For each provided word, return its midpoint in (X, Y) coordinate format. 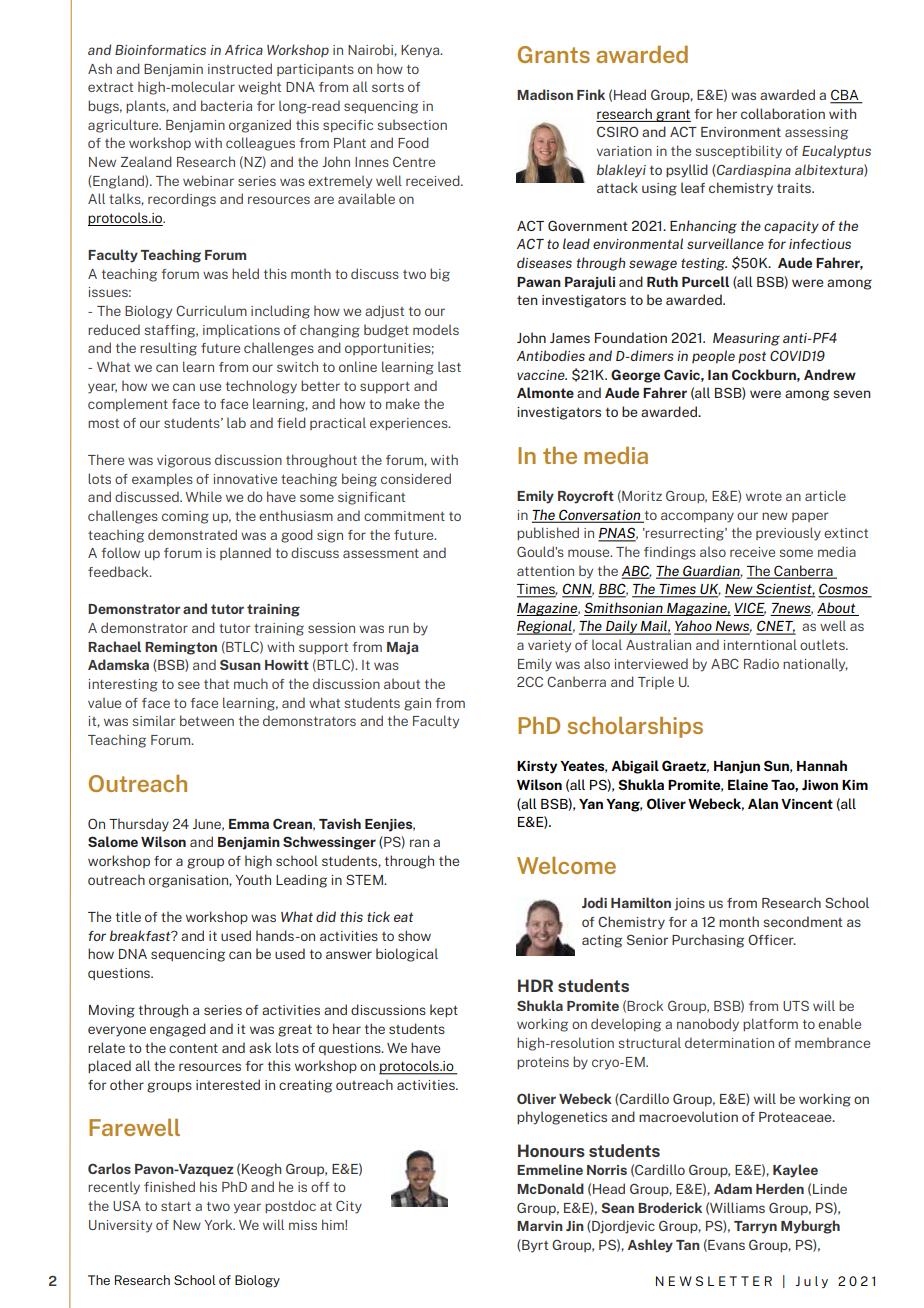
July (812, 1282)
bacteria (226, 105)
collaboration (783, 113)
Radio (761, 663)
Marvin (540, 1226)
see (189, 685)
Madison (545, 94)
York (219, 1224)
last (449, 366)
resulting (168, 349)
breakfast (141, 935)
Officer (772, 939)
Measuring (746, 339)
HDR (535, 985)
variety (549, 646)
